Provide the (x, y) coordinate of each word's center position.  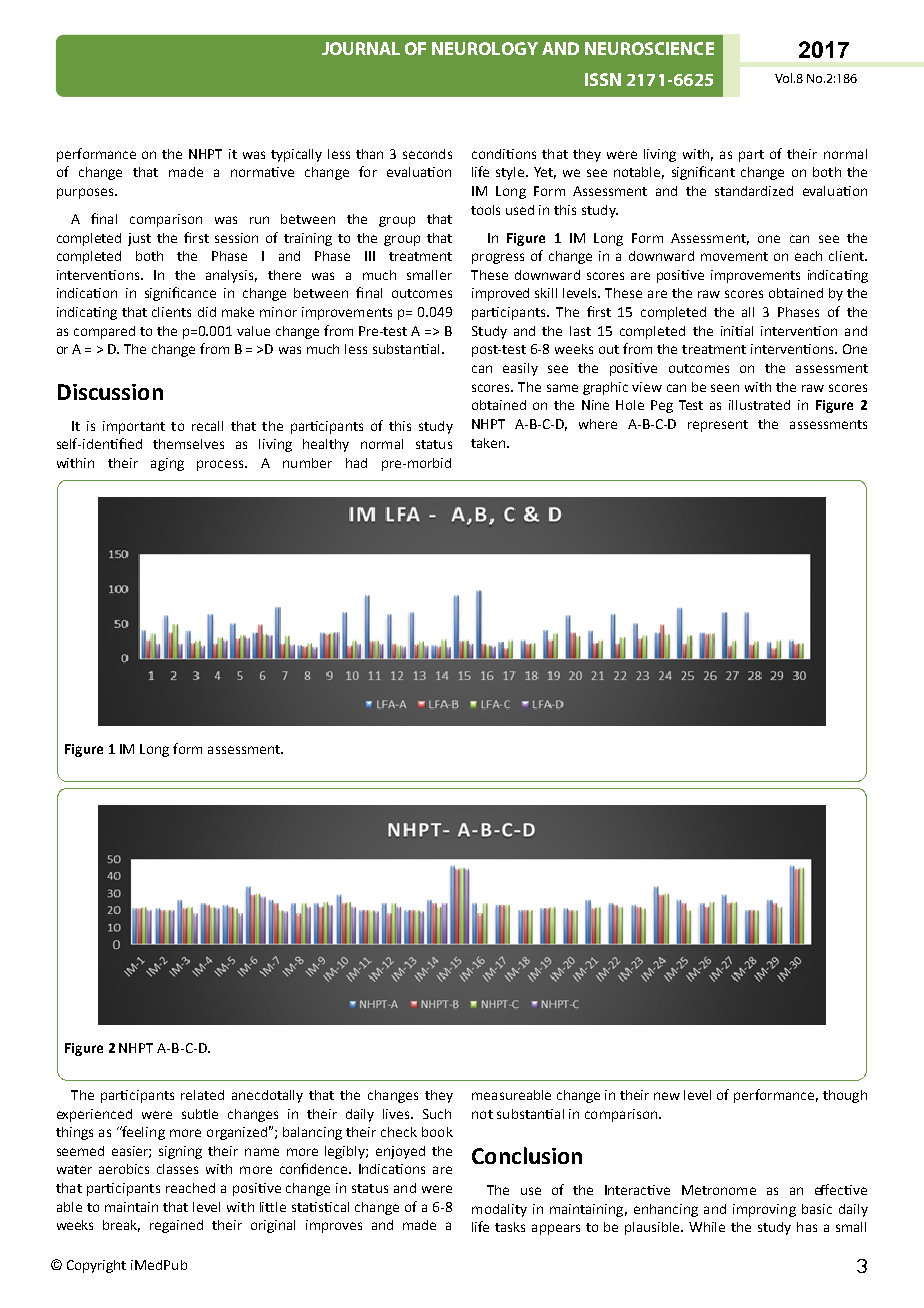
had (356, 463)
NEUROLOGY (485, 48)
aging (167, 464)
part (751, 156)
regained (176, 1226)
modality (499, 1210)
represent (718, 426)
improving (764, 1210)
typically (296, 155)
